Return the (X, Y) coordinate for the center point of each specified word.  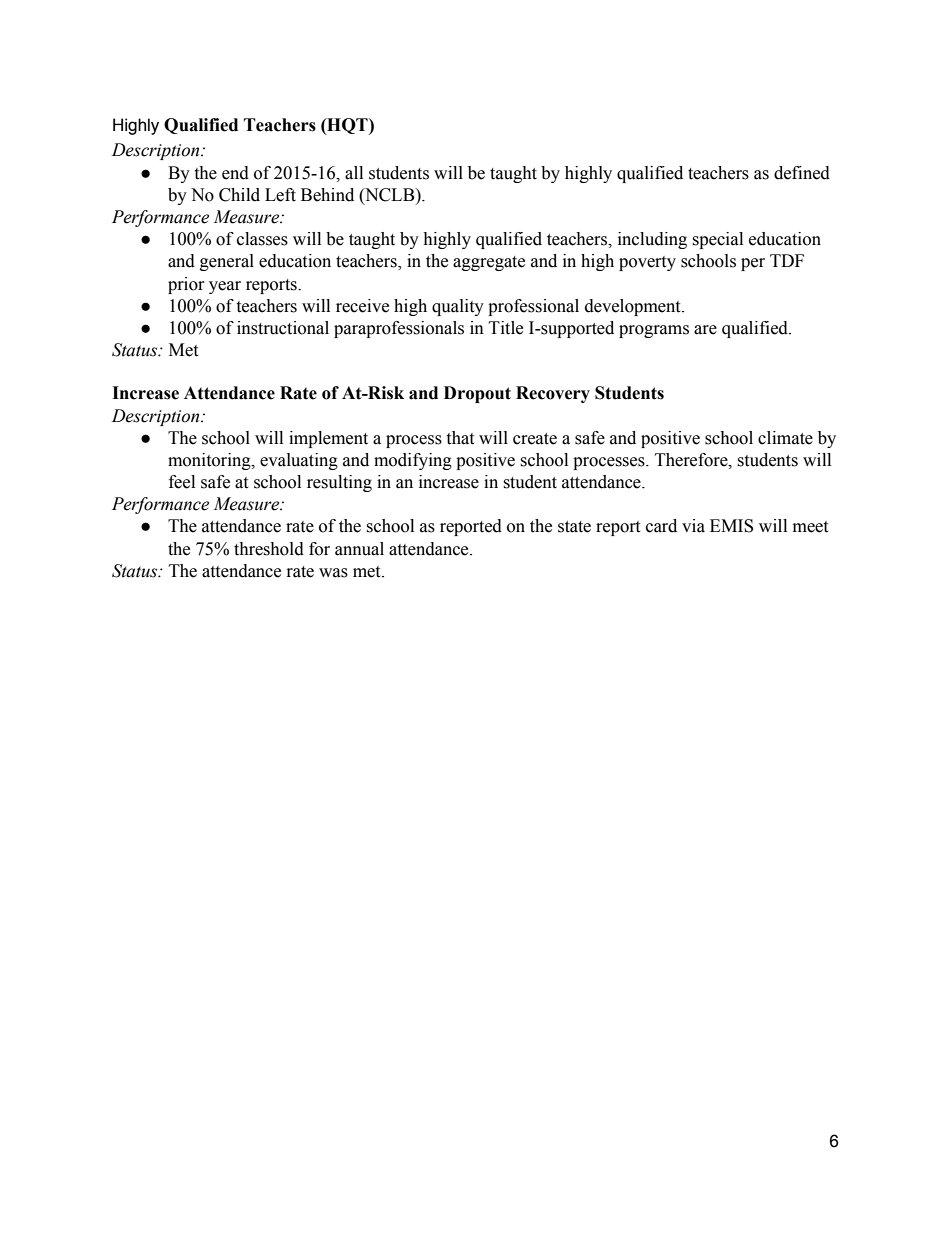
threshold (269, 549)
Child (239, 195)
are (705, 330)
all (354, 173)
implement (328, 439)
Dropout (477, 394)
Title (506, 328)
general (227, 262)
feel (182, 482)
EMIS (731, 526)
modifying (413, 461)
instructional (283, 328)
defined (802, 173)
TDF (787, 260)
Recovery (553, 394)
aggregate (489, 263)
